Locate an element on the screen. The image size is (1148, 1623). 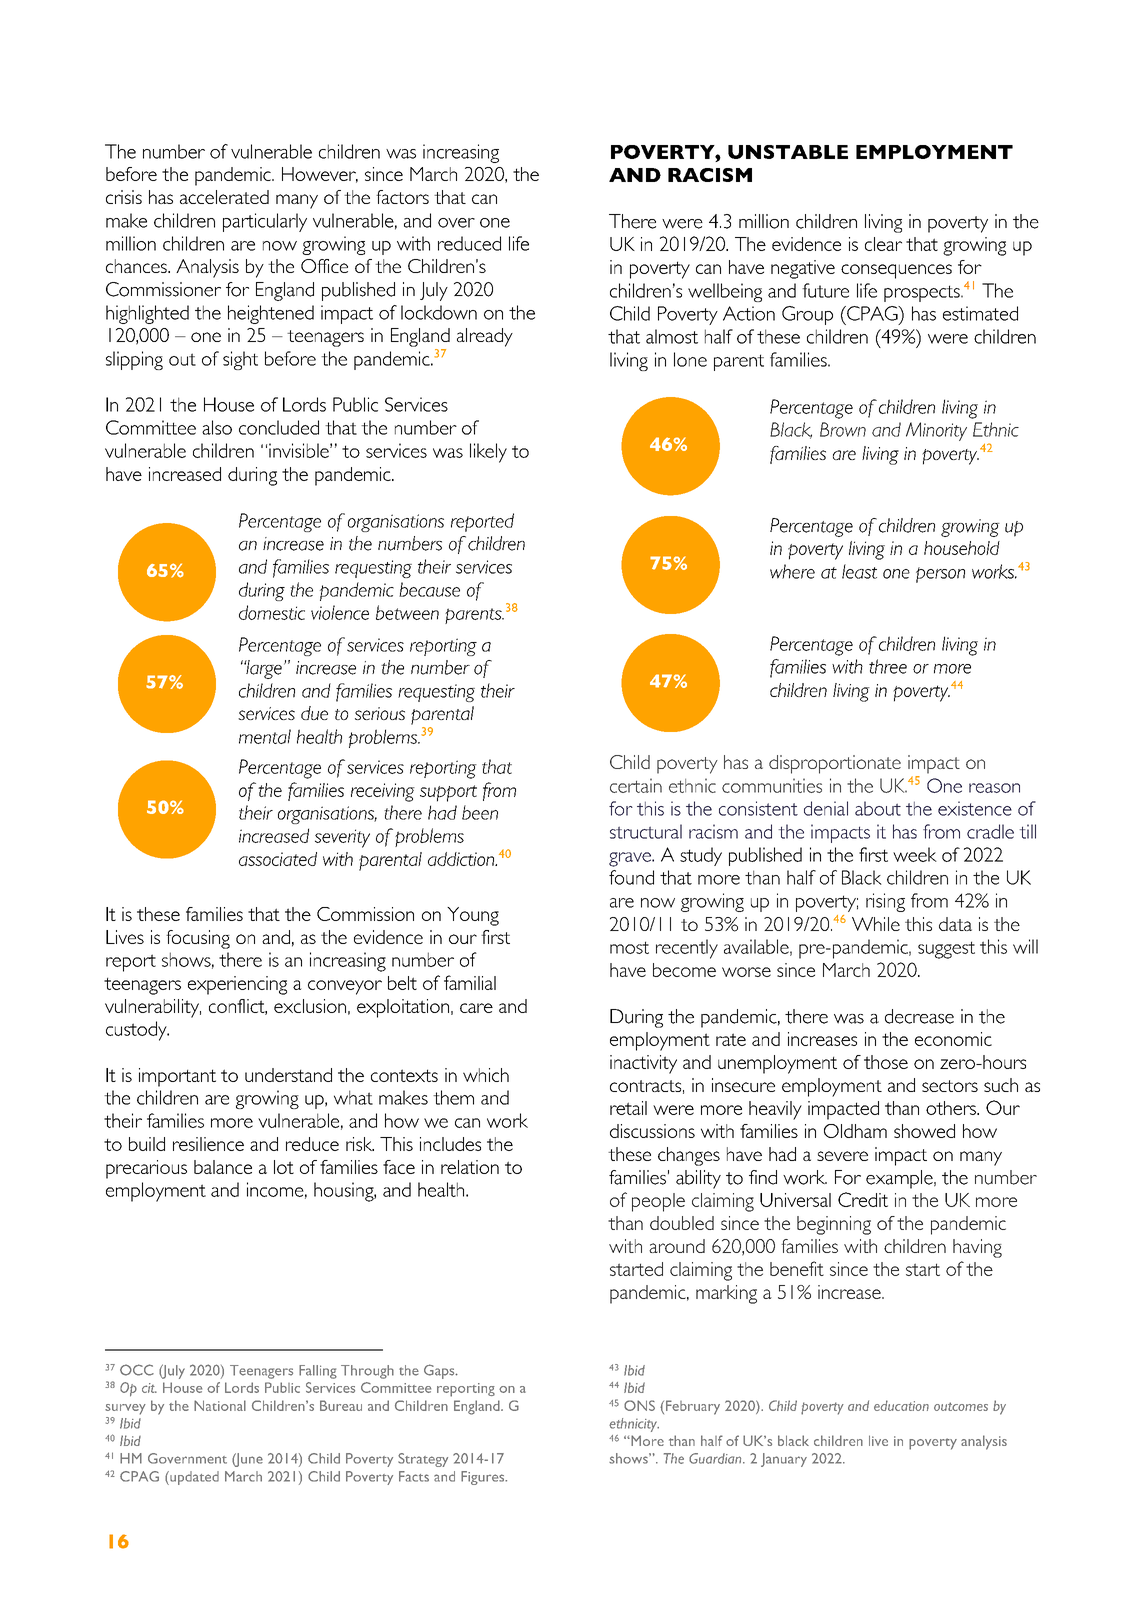
showed is located at coordinates (924, 1131).
